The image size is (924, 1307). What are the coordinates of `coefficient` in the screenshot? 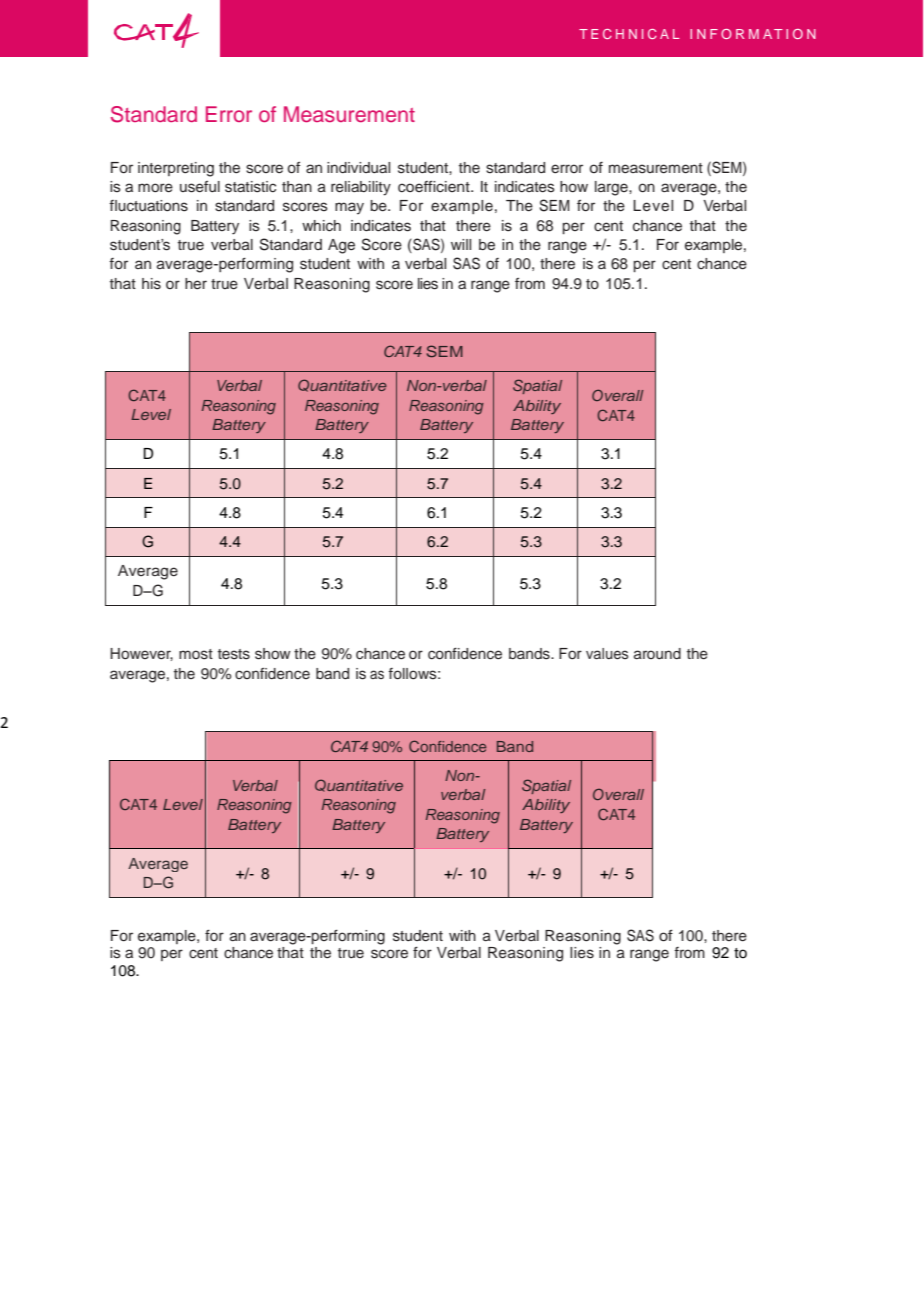 It's located at (435, 186).
